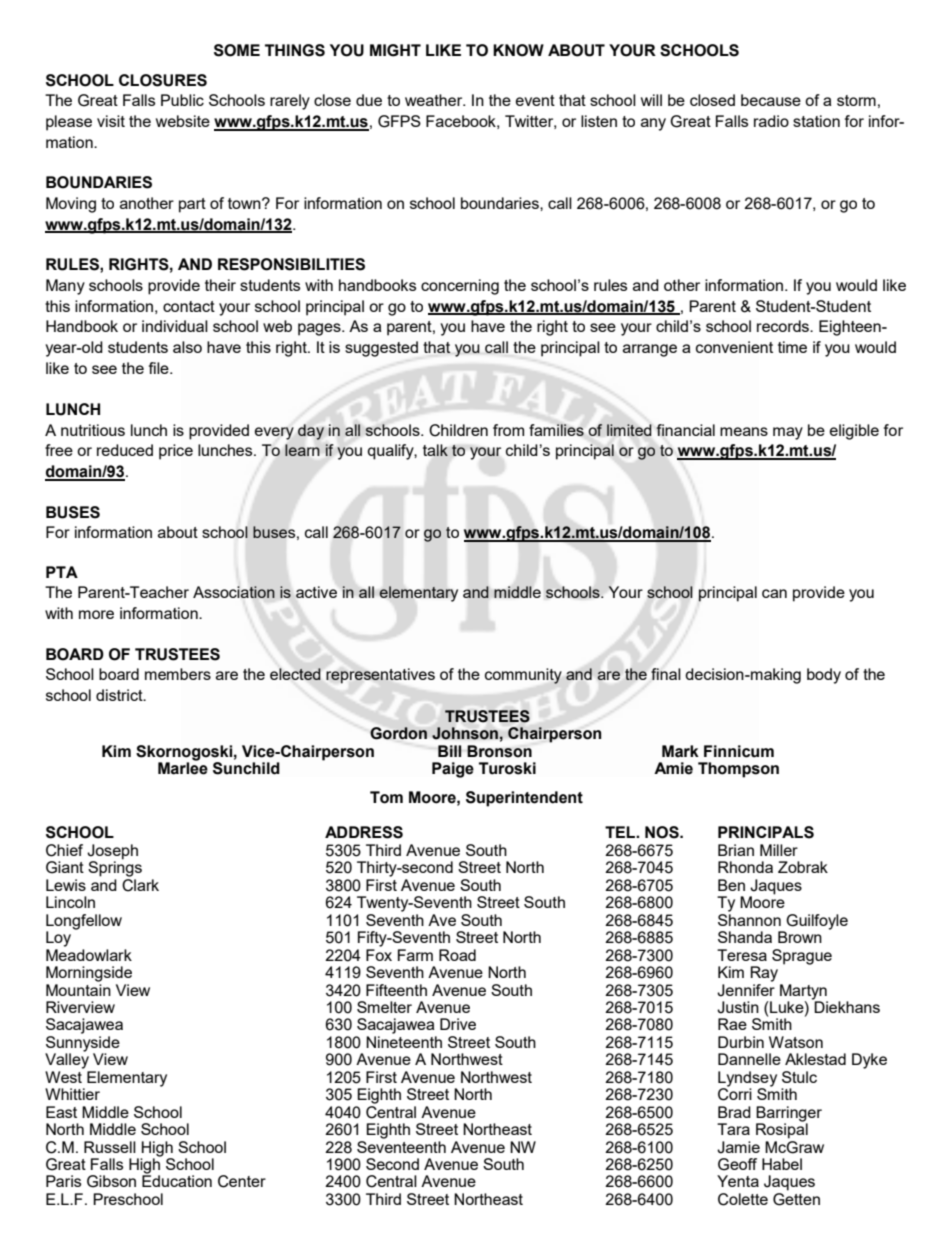  I want to click on Marlee, so click(183, 767).
